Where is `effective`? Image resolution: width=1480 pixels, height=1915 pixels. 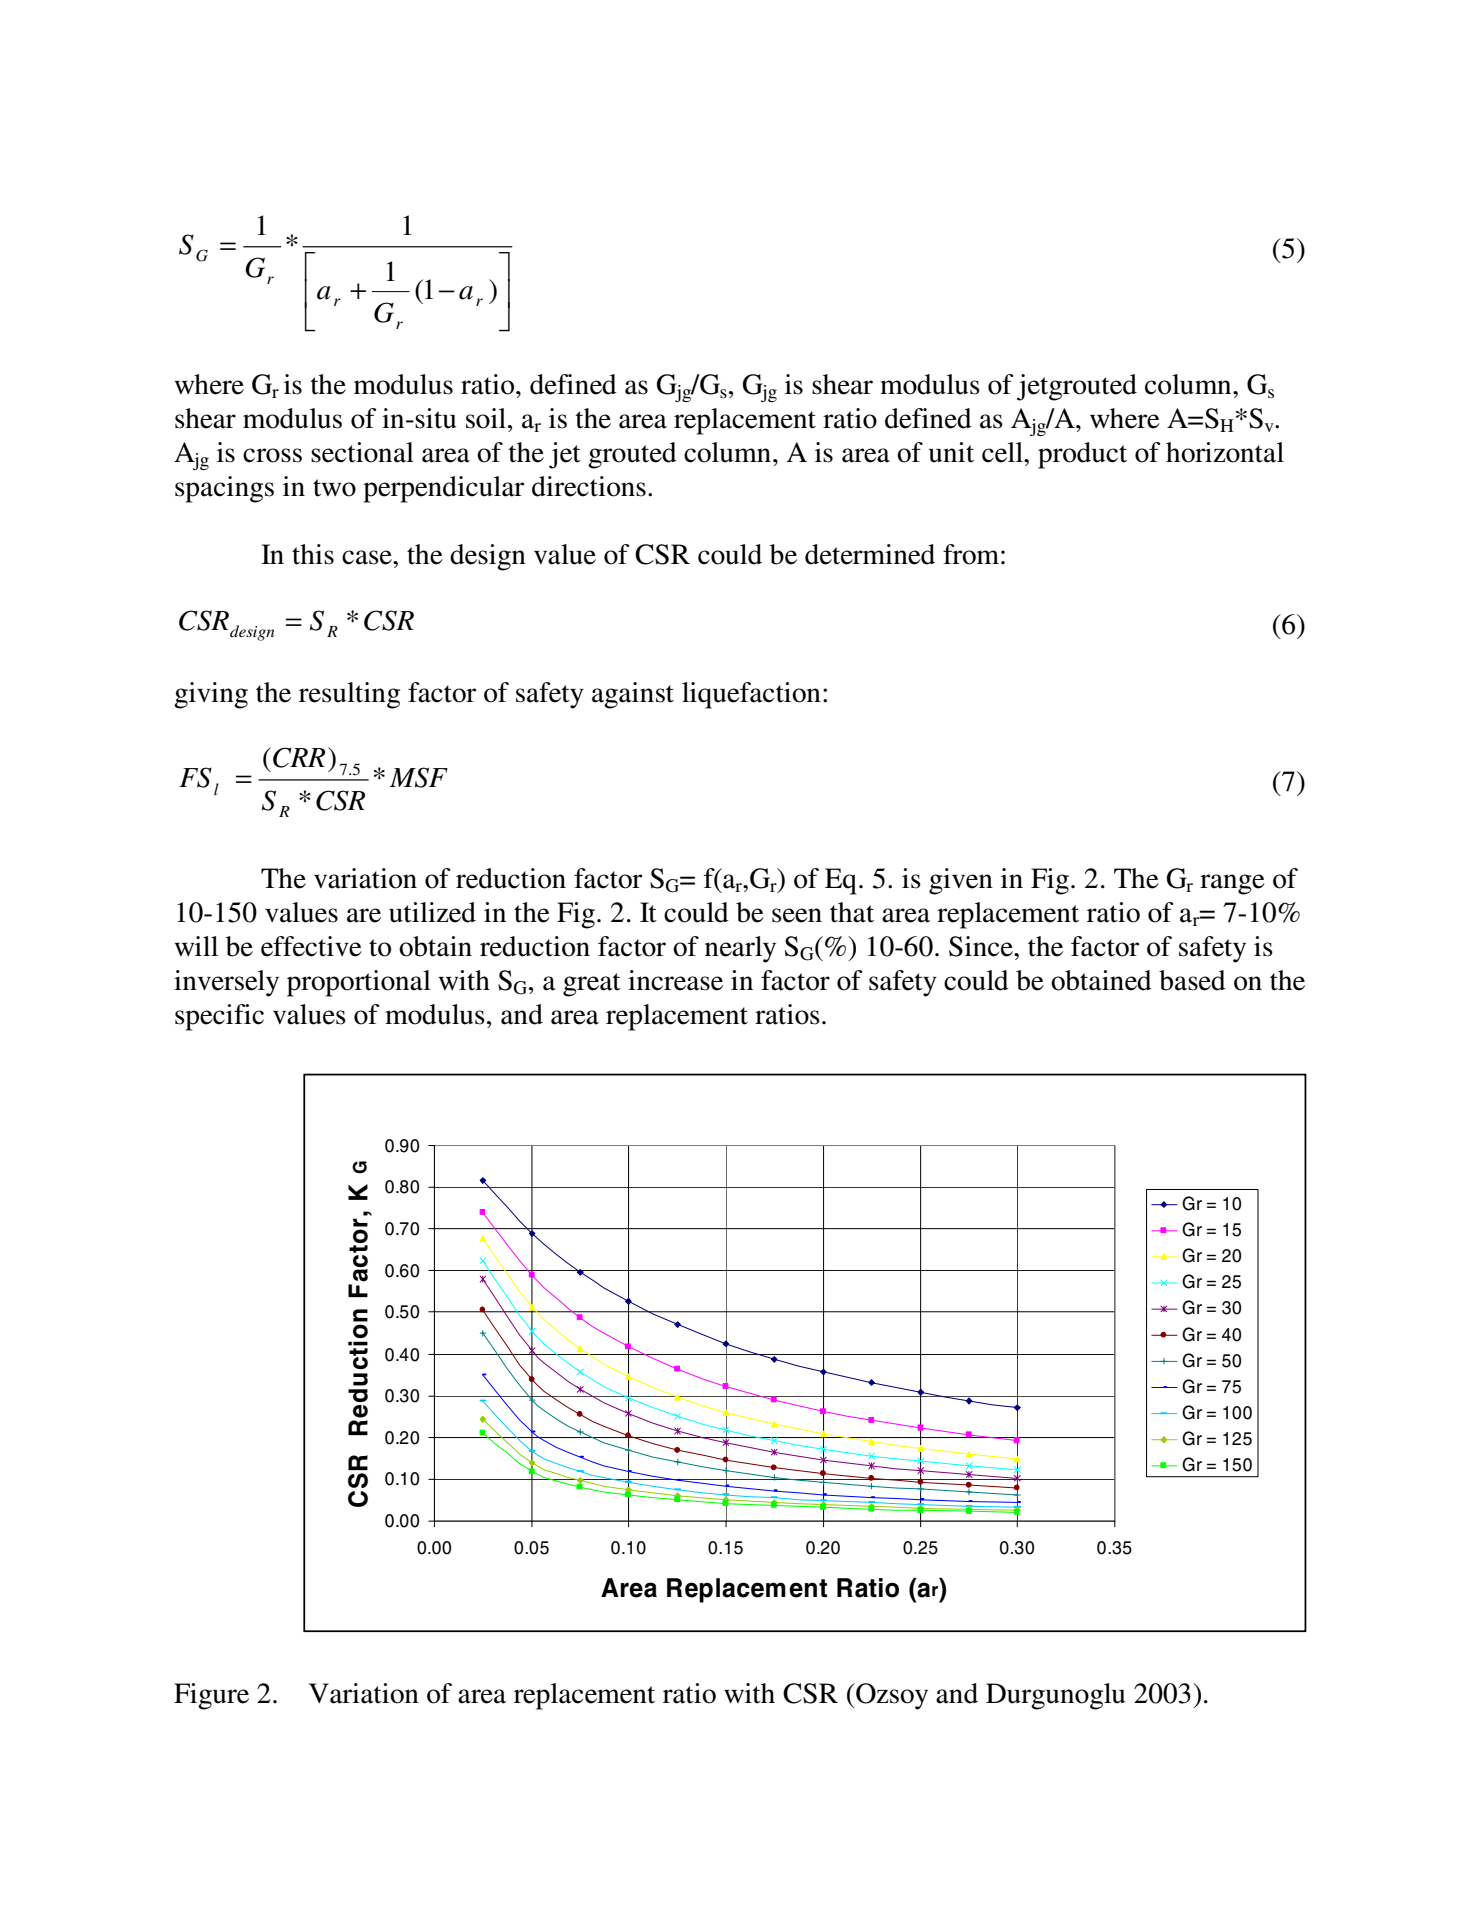 effective is located at coordinates (311, 946).
